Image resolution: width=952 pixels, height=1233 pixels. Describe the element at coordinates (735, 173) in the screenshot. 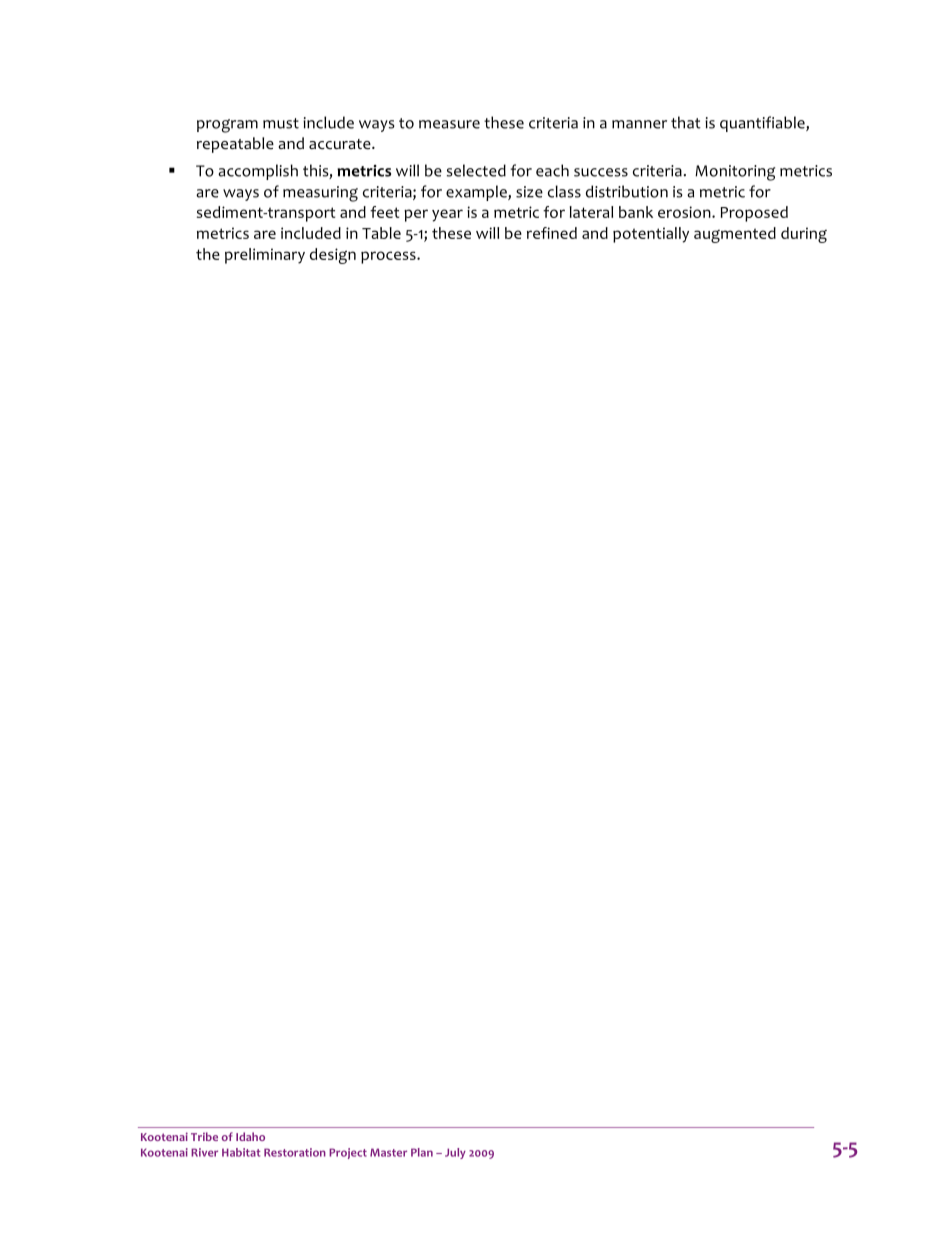

I see `Monitoring` at that location.
